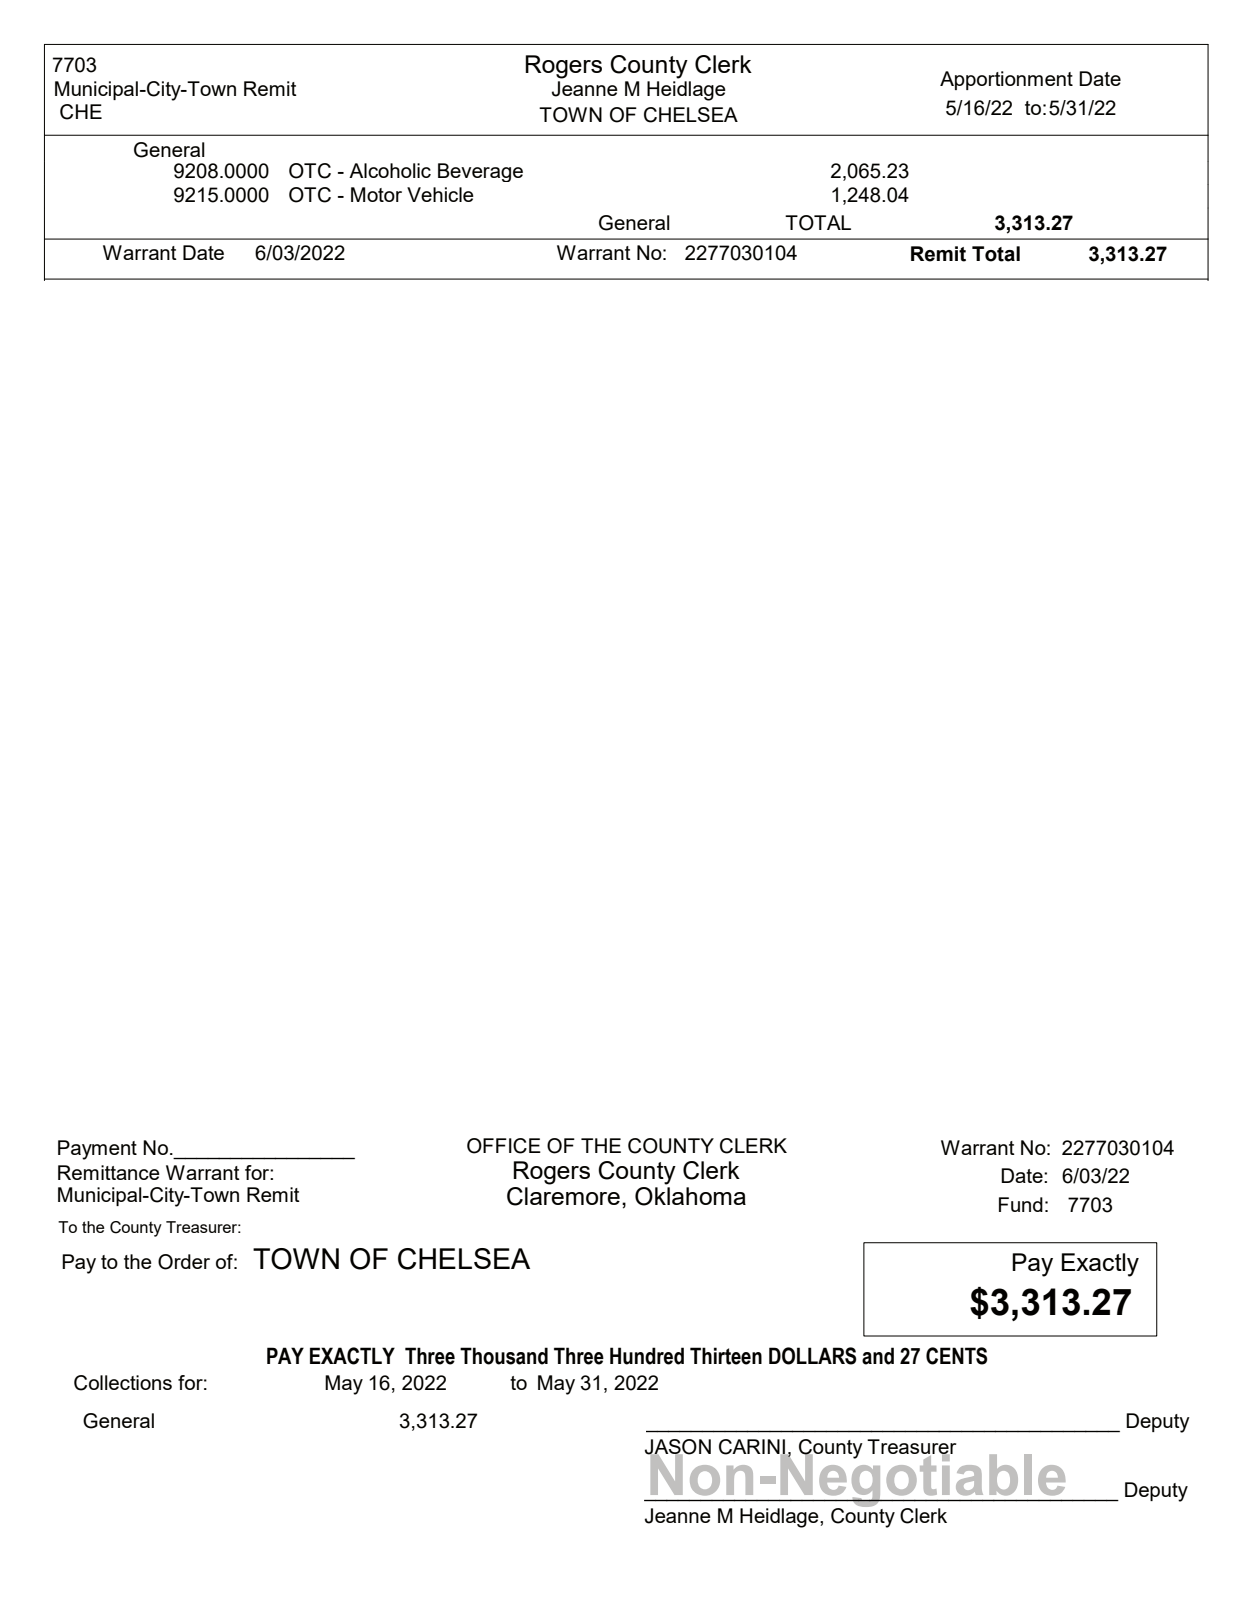 The width and height of the document is (1252, 1620). What do you see at coordinates (504, 1146) in the document?
I see `OFFICE` at bounding box center [504, 1146].
